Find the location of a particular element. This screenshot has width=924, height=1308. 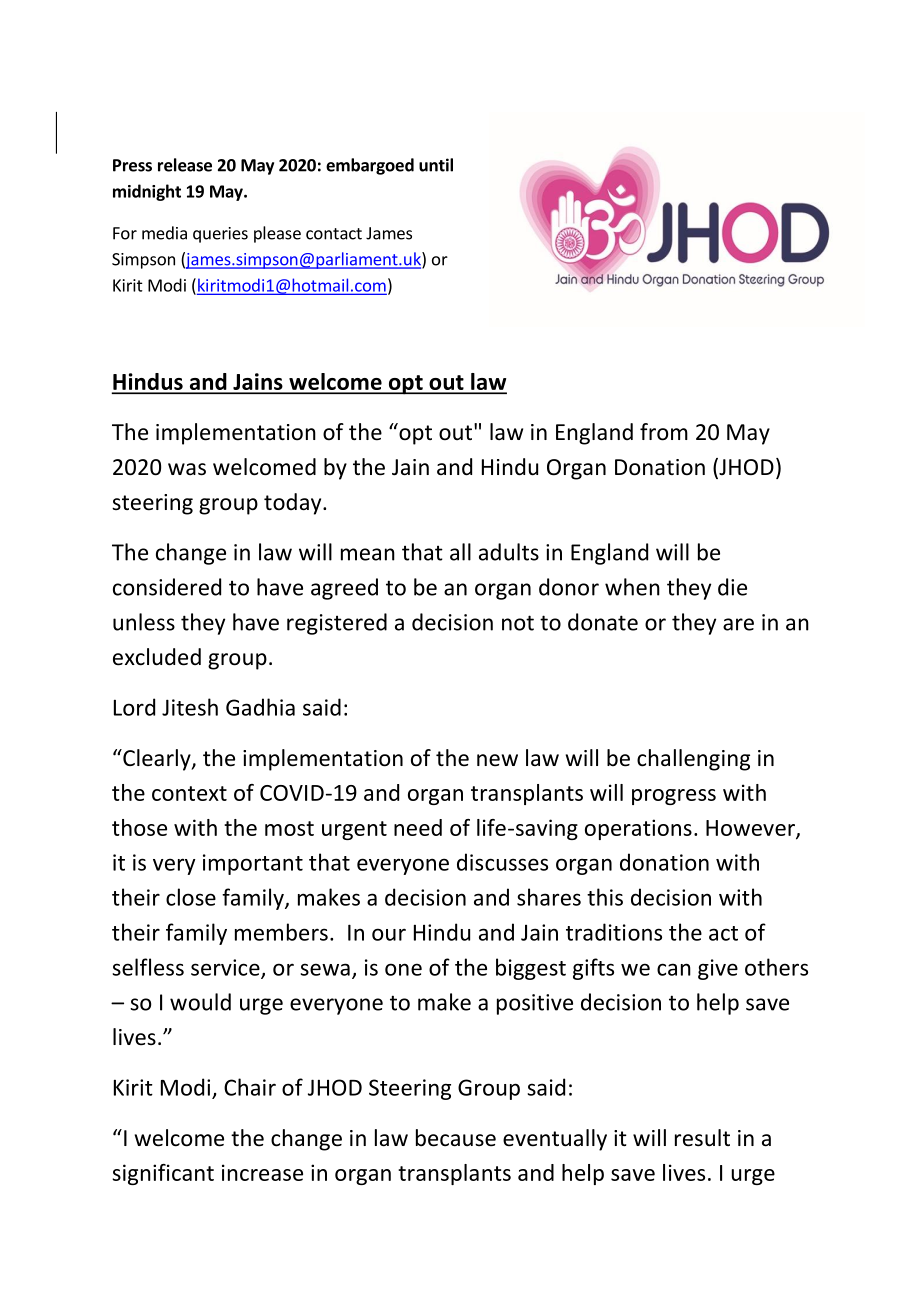

excluded is located at coordinates (157, 657).
